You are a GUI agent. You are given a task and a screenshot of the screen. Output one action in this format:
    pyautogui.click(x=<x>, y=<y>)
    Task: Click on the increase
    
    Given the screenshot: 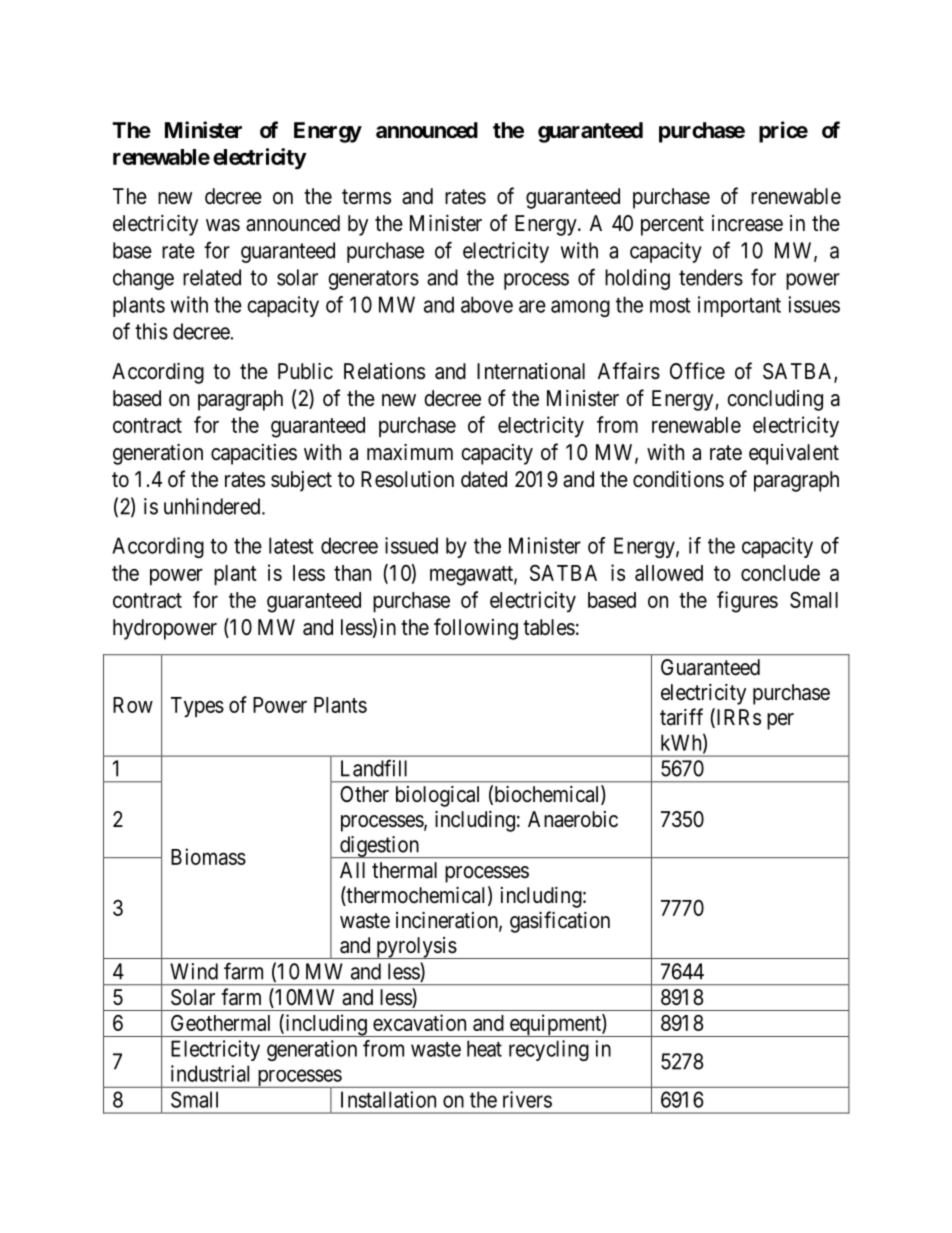 What is the action you would take?
    pyautogui.click(x=747, y=223)
